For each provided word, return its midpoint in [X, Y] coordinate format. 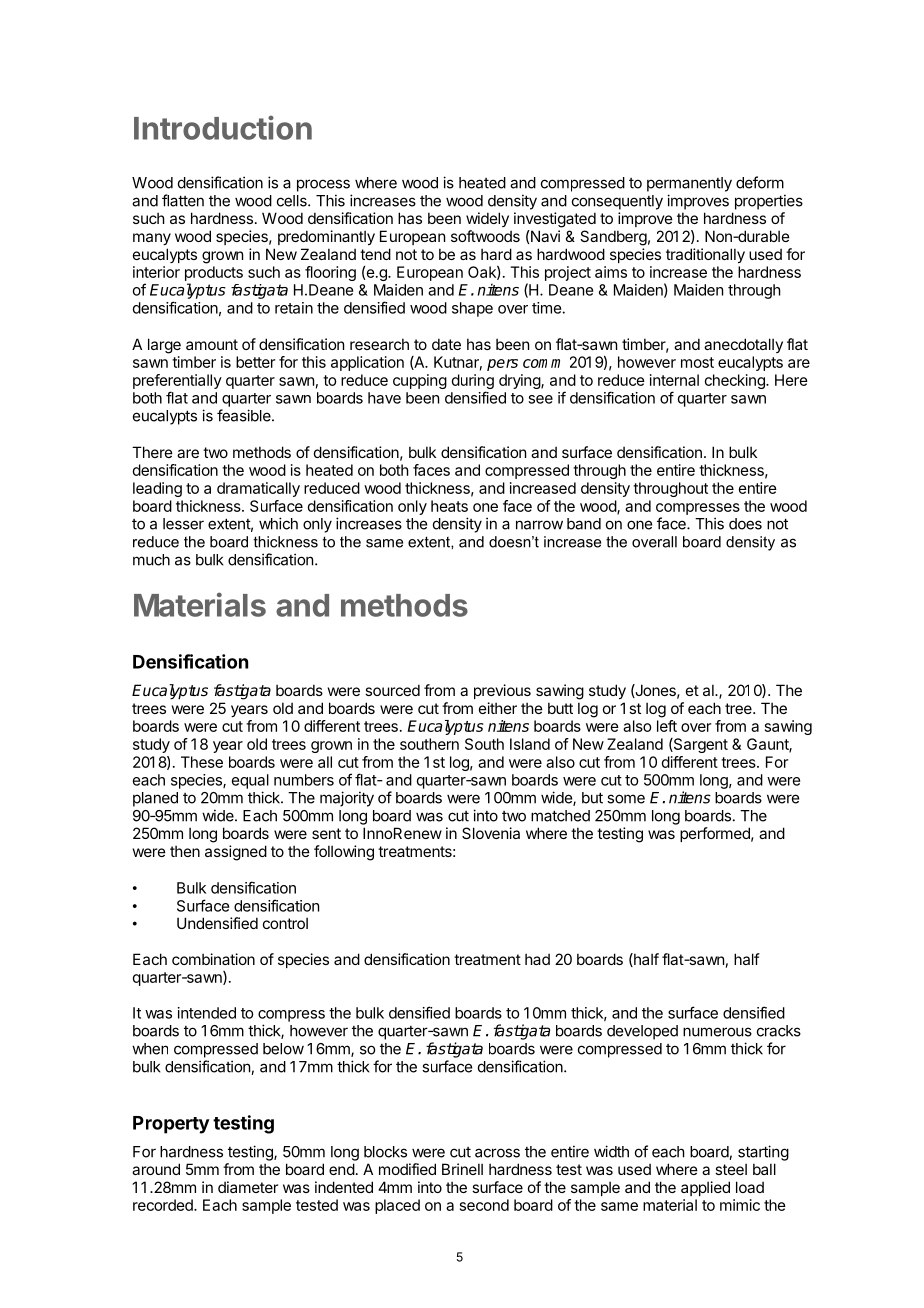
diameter [248, 1187]
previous [502, 691]
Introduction [223, 128]
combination [213, 959]
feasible [245, 415]
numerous [717, 1032]
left [667, 726]
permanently [689, 184]
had [537, 959]
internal [674, 380]
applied [705, 1188]
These [202, 762]
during [473, 383]
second [484, 1205]
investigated [555, 220]
